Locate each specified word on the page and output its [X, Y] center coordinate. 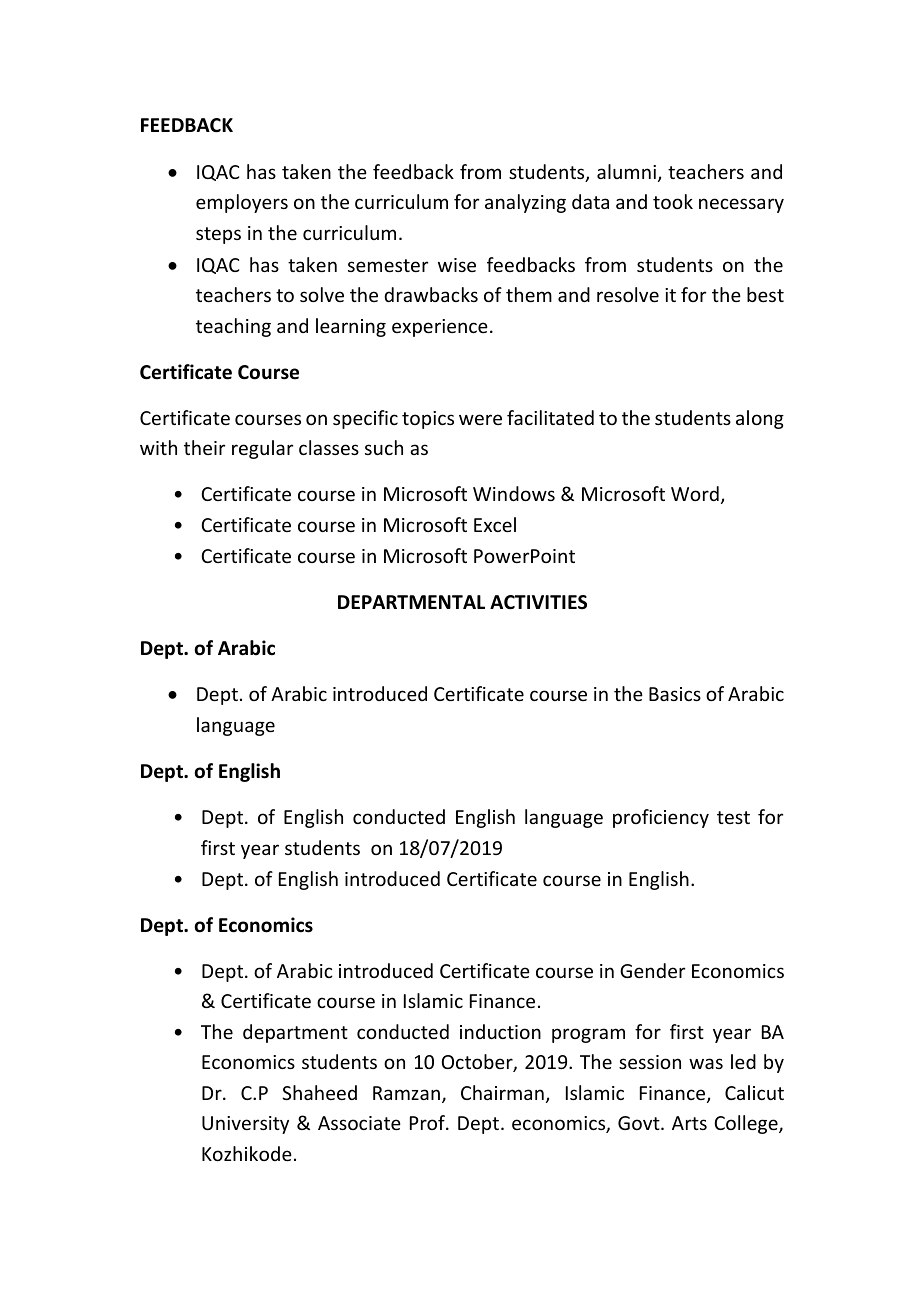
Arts [689, 1123]
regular [262, 449]
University [245, 1125]
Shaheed [319, 1092]
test [733, 817]
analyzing [525, 203]
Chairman [502, 1092]
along [760, 419]
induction [500, 1031]
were [480, 419]
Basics [675, 694]
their [204, 447]
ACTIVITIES [538, 602]
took [673, 201]
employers [242, 203]
